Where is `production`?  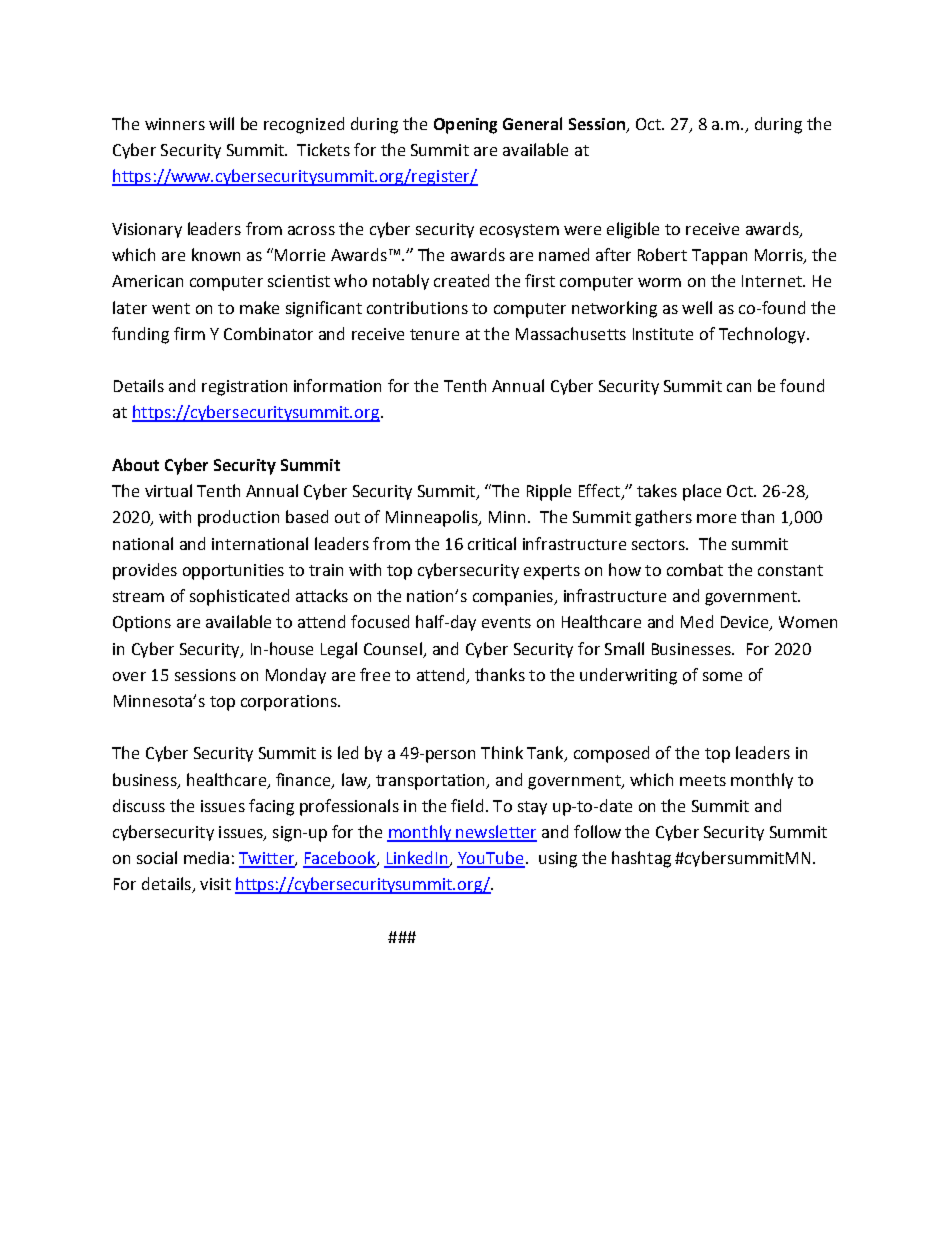
production is located at coordinates (238, 518).
